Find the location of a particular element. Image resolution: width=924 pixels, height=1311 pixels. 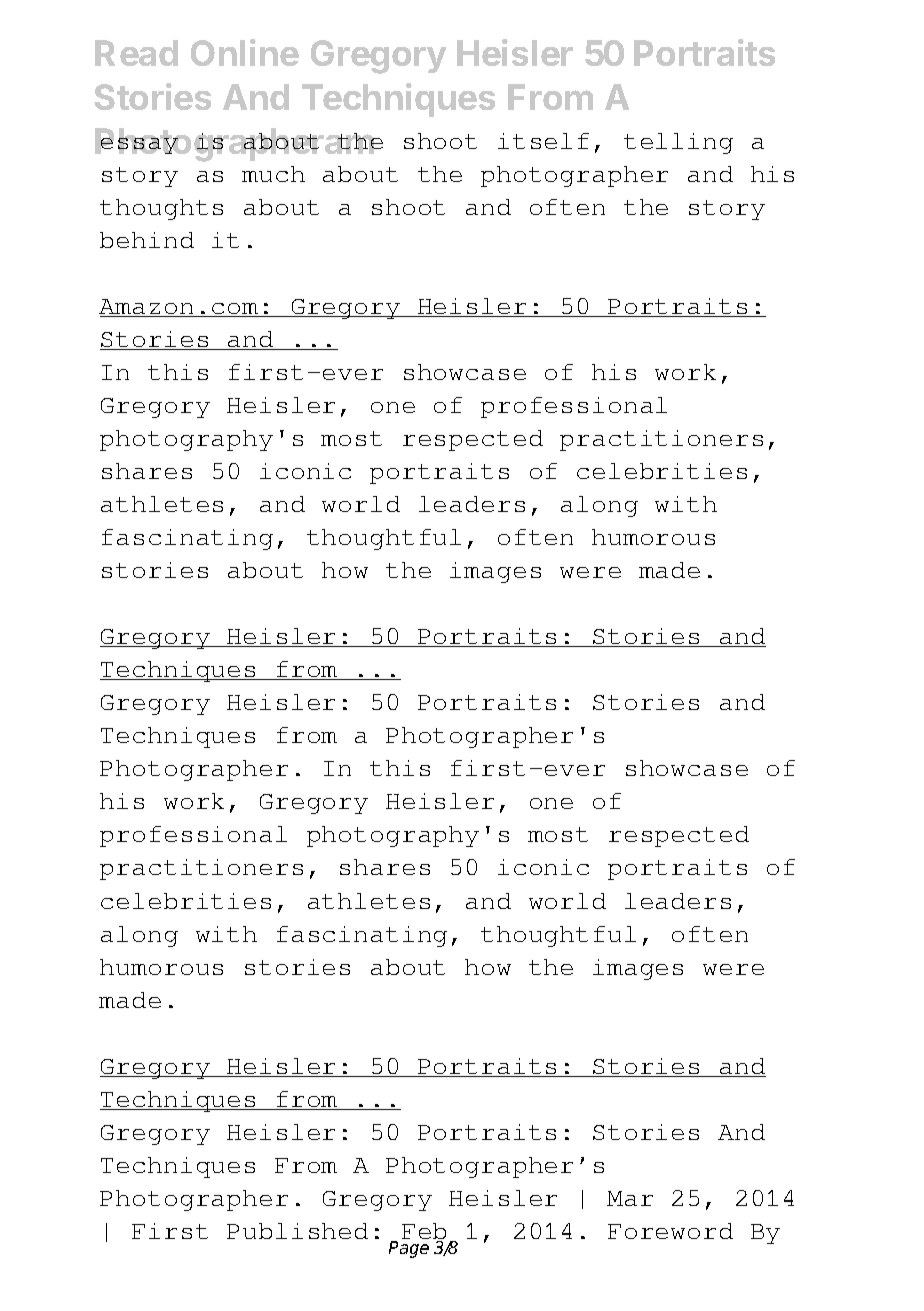

telling is located at coordinates (678, 143).
